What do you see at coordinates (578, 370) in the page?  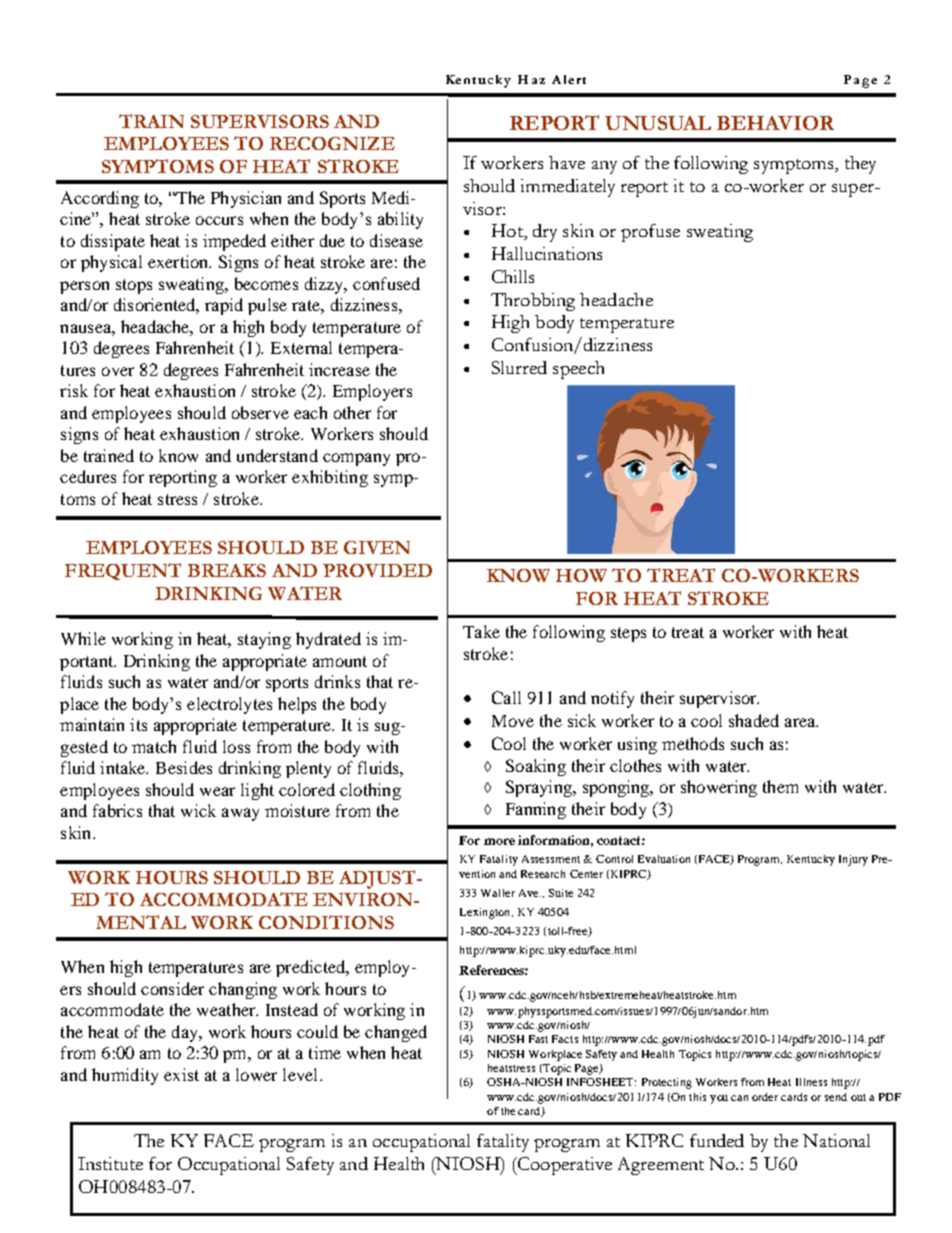 I see `speech` at bounding box center [578, 370].
